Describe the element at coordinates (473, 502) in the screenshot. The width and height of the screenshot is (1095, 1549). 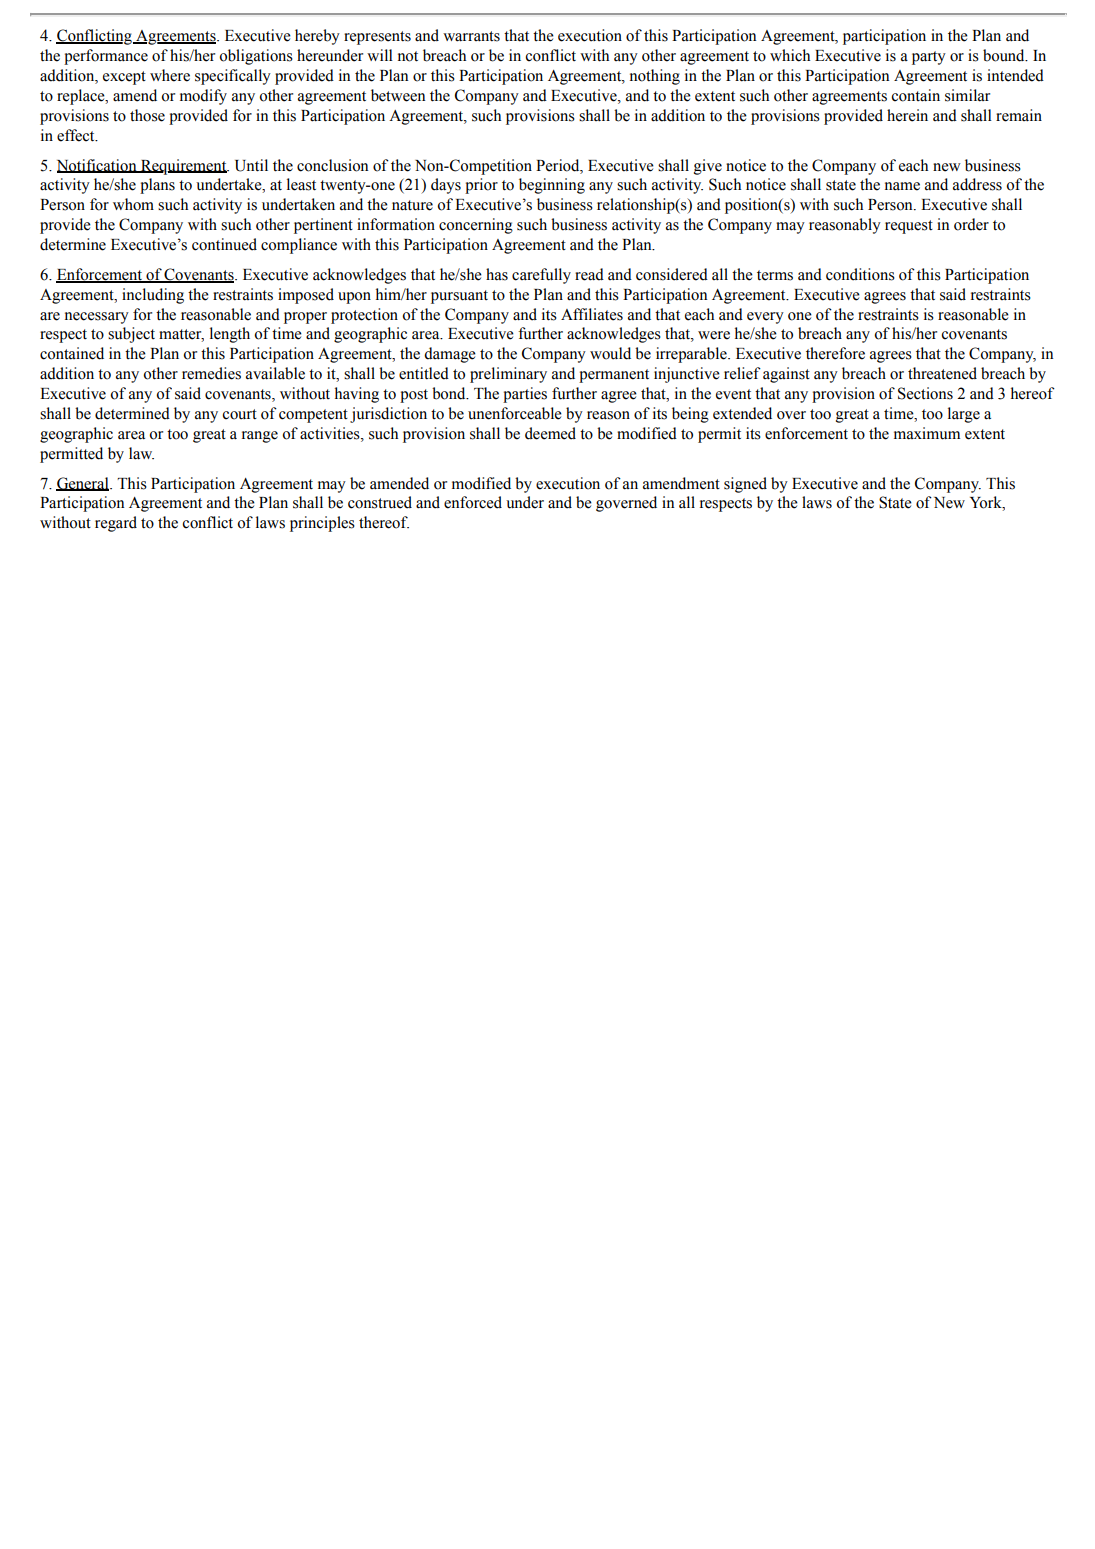
I see `enforced` at that location.
